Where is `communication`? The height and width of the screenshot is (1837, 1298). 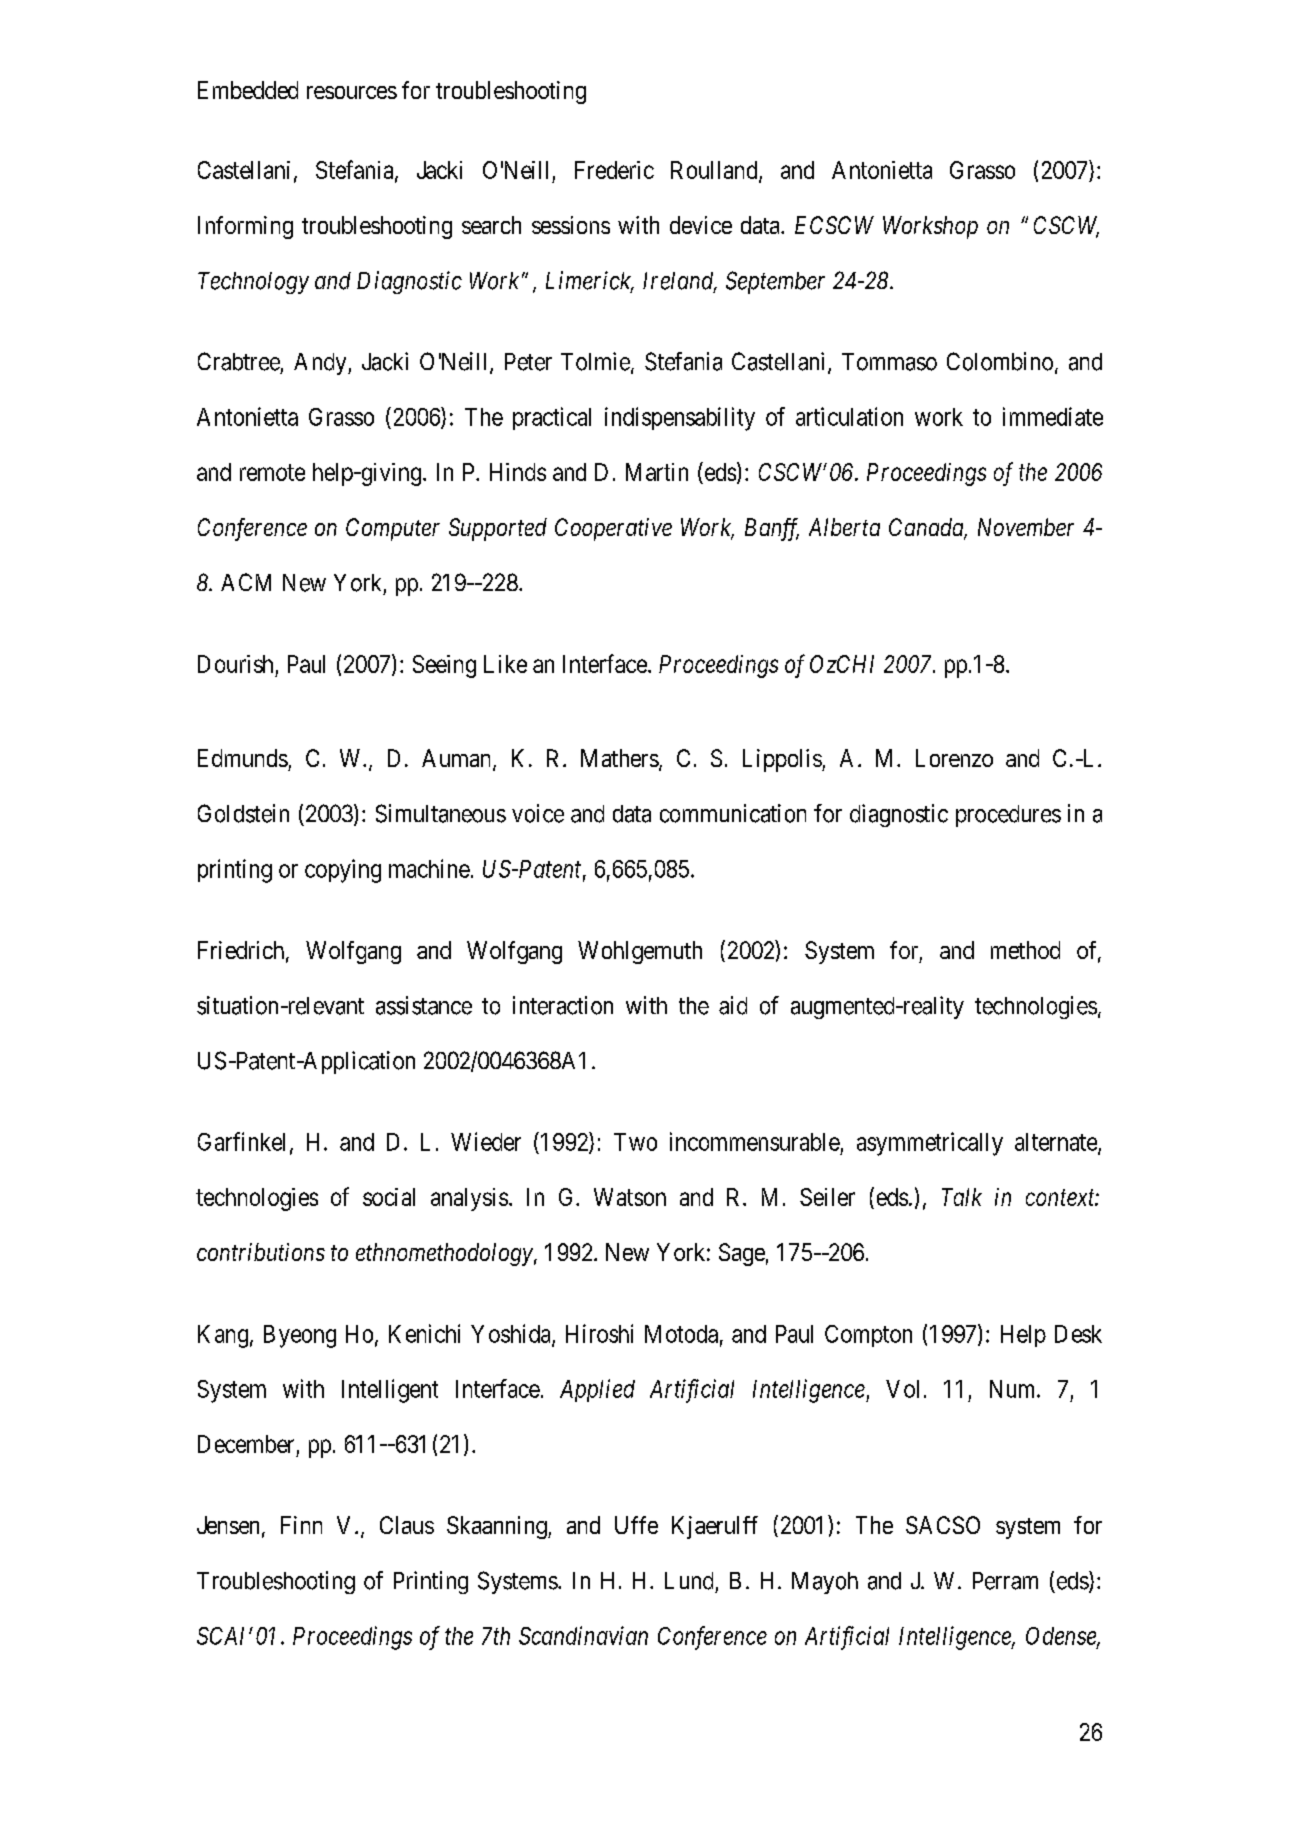
communication is located at coordinates (733, 813).
